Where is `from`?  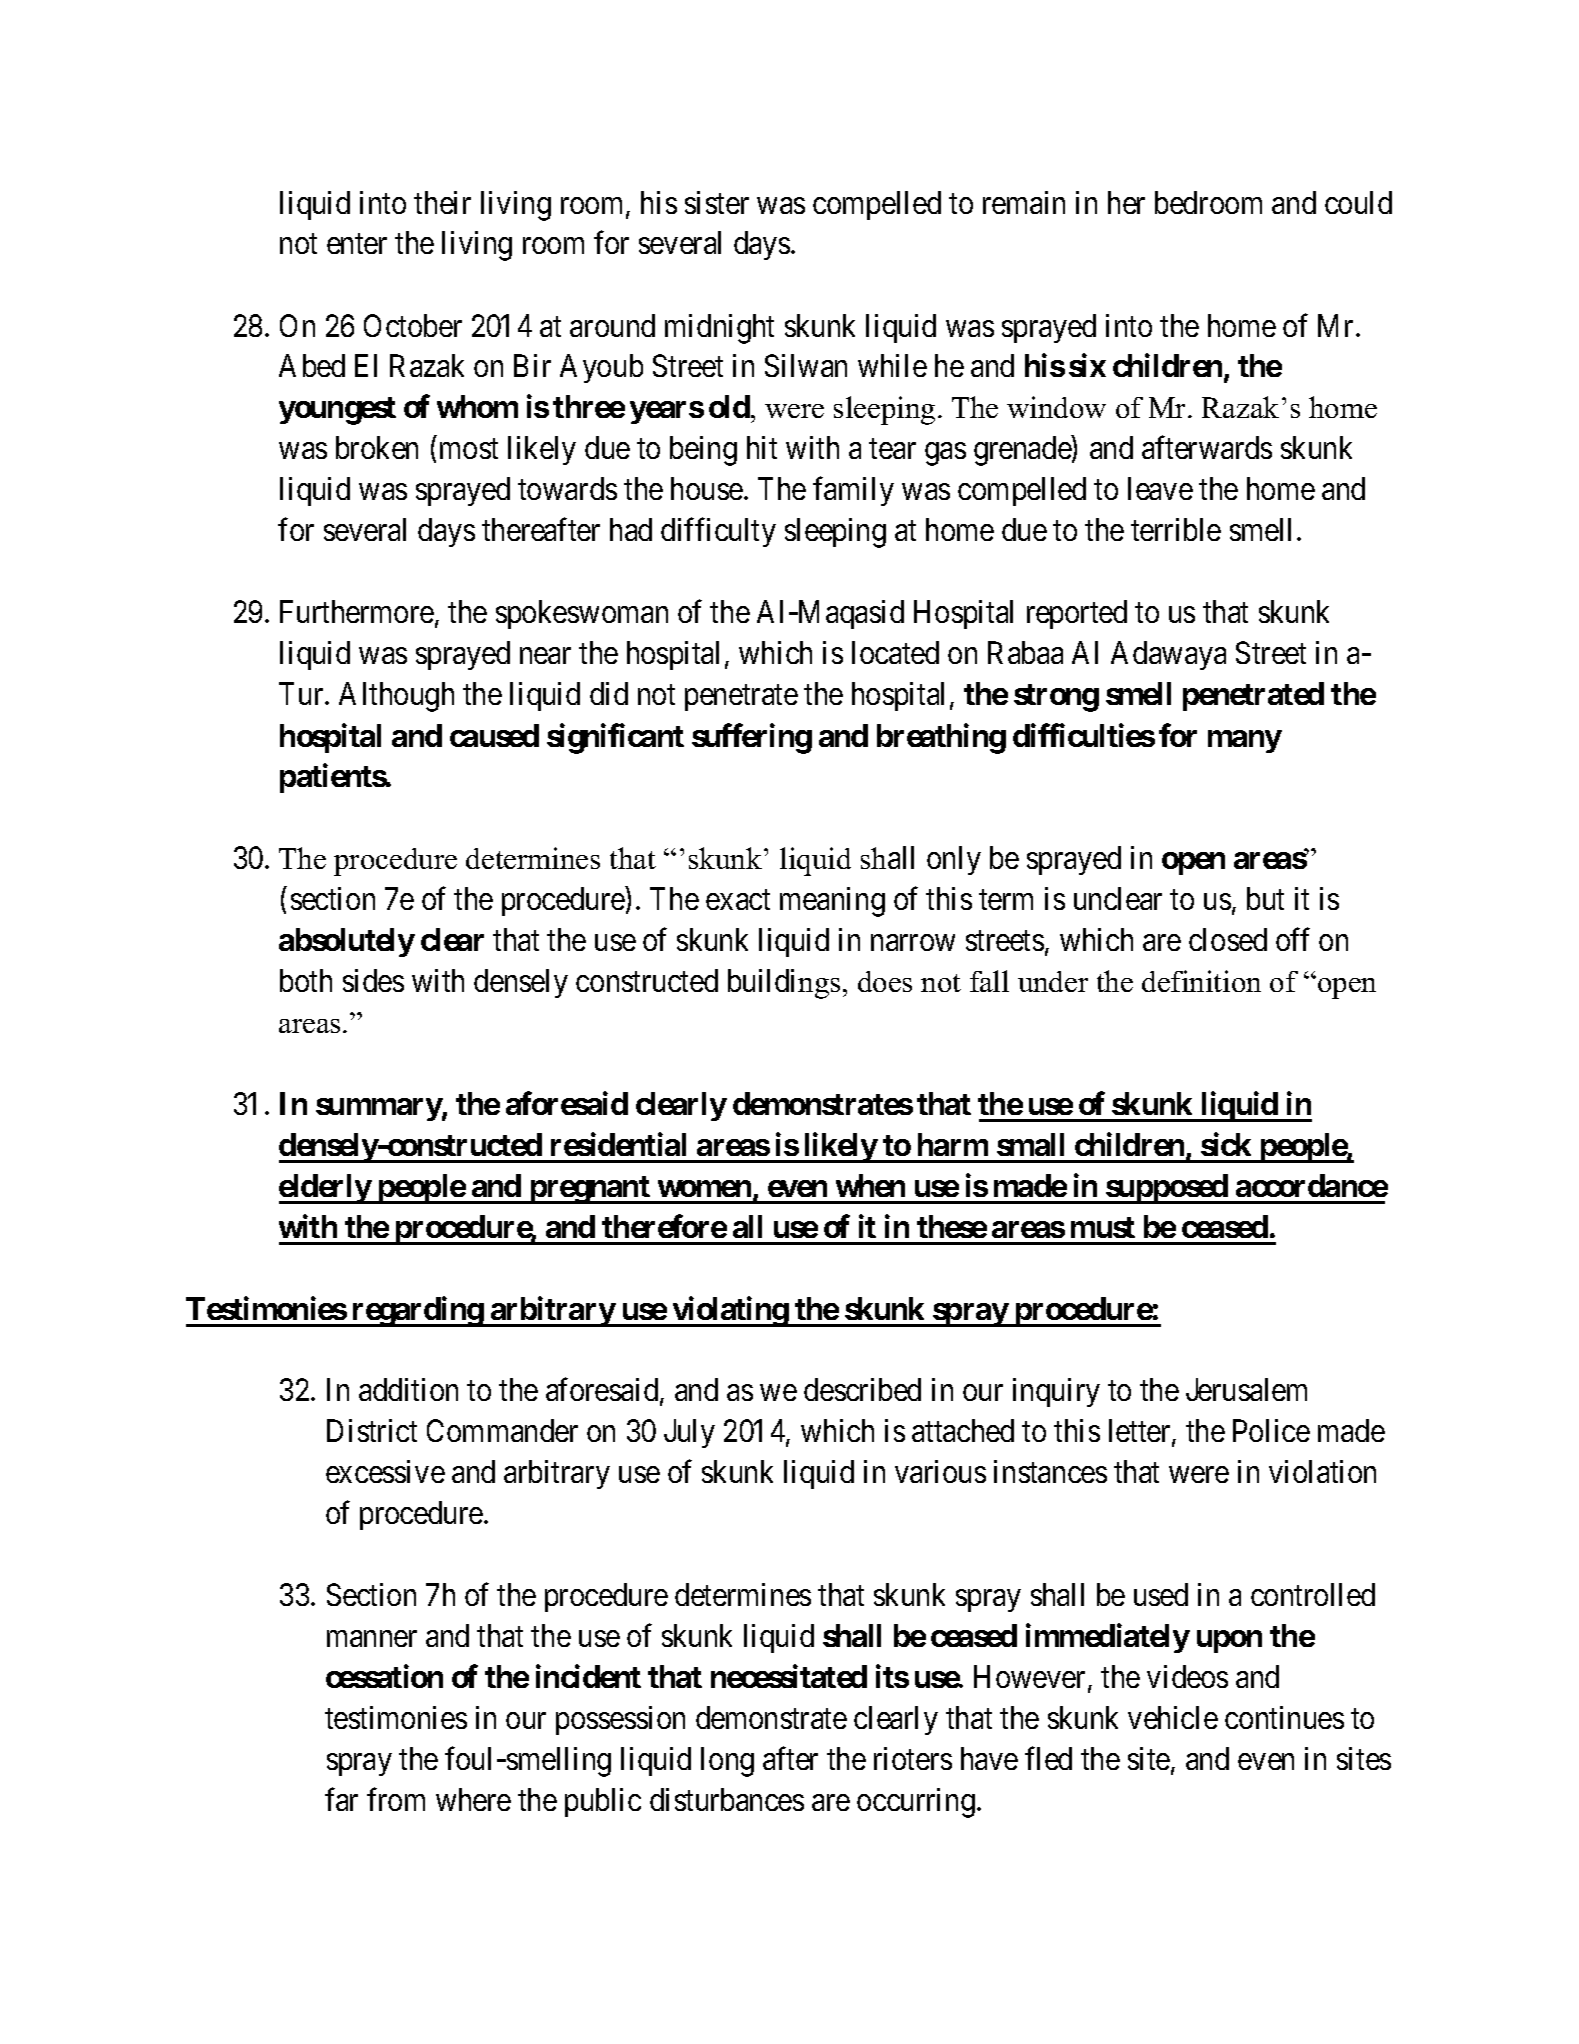
from is located at coordinates (396, 1799).
